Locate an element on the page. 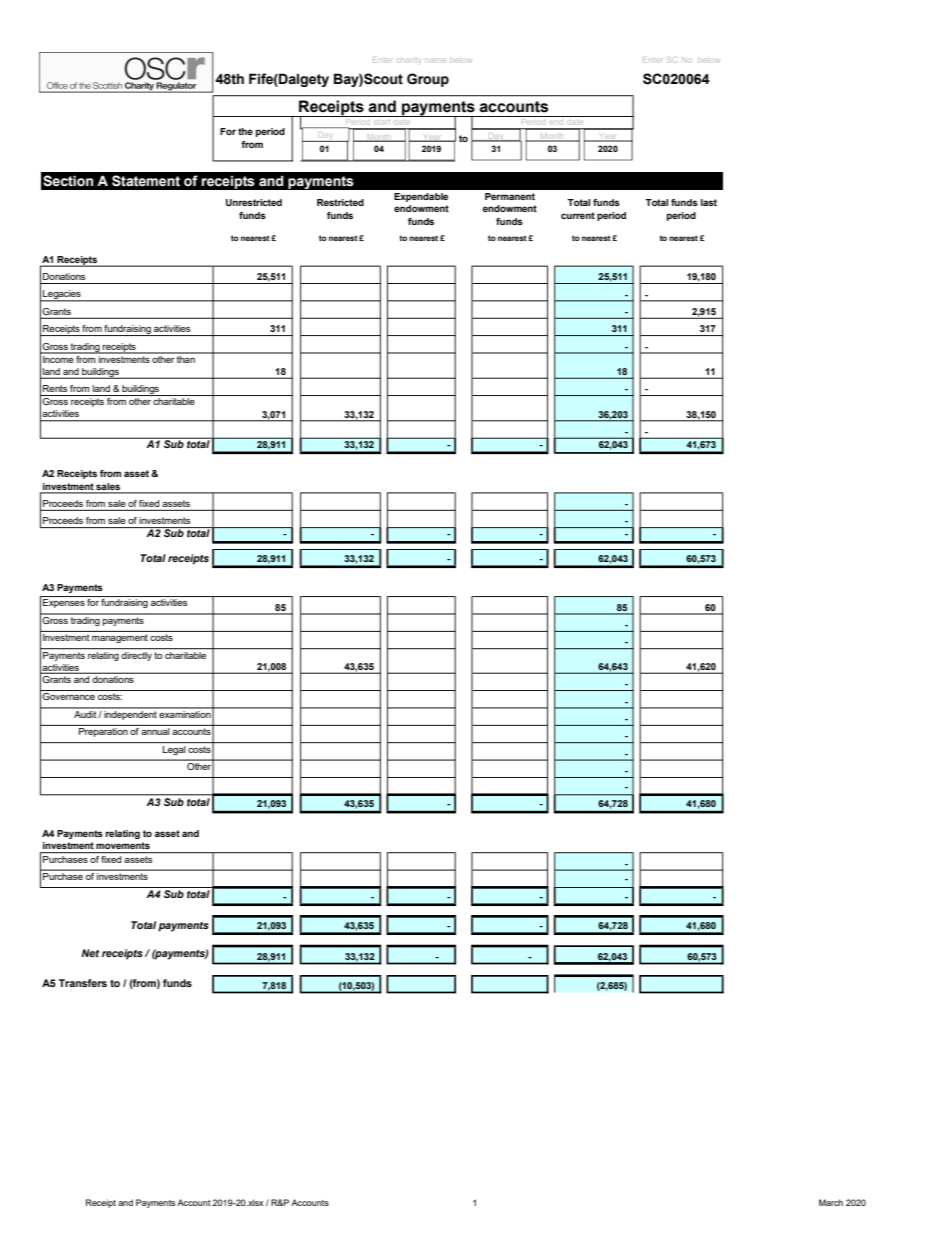 The width and height of the page is (952, 1233). annual is located at coordinates (155, 731).
